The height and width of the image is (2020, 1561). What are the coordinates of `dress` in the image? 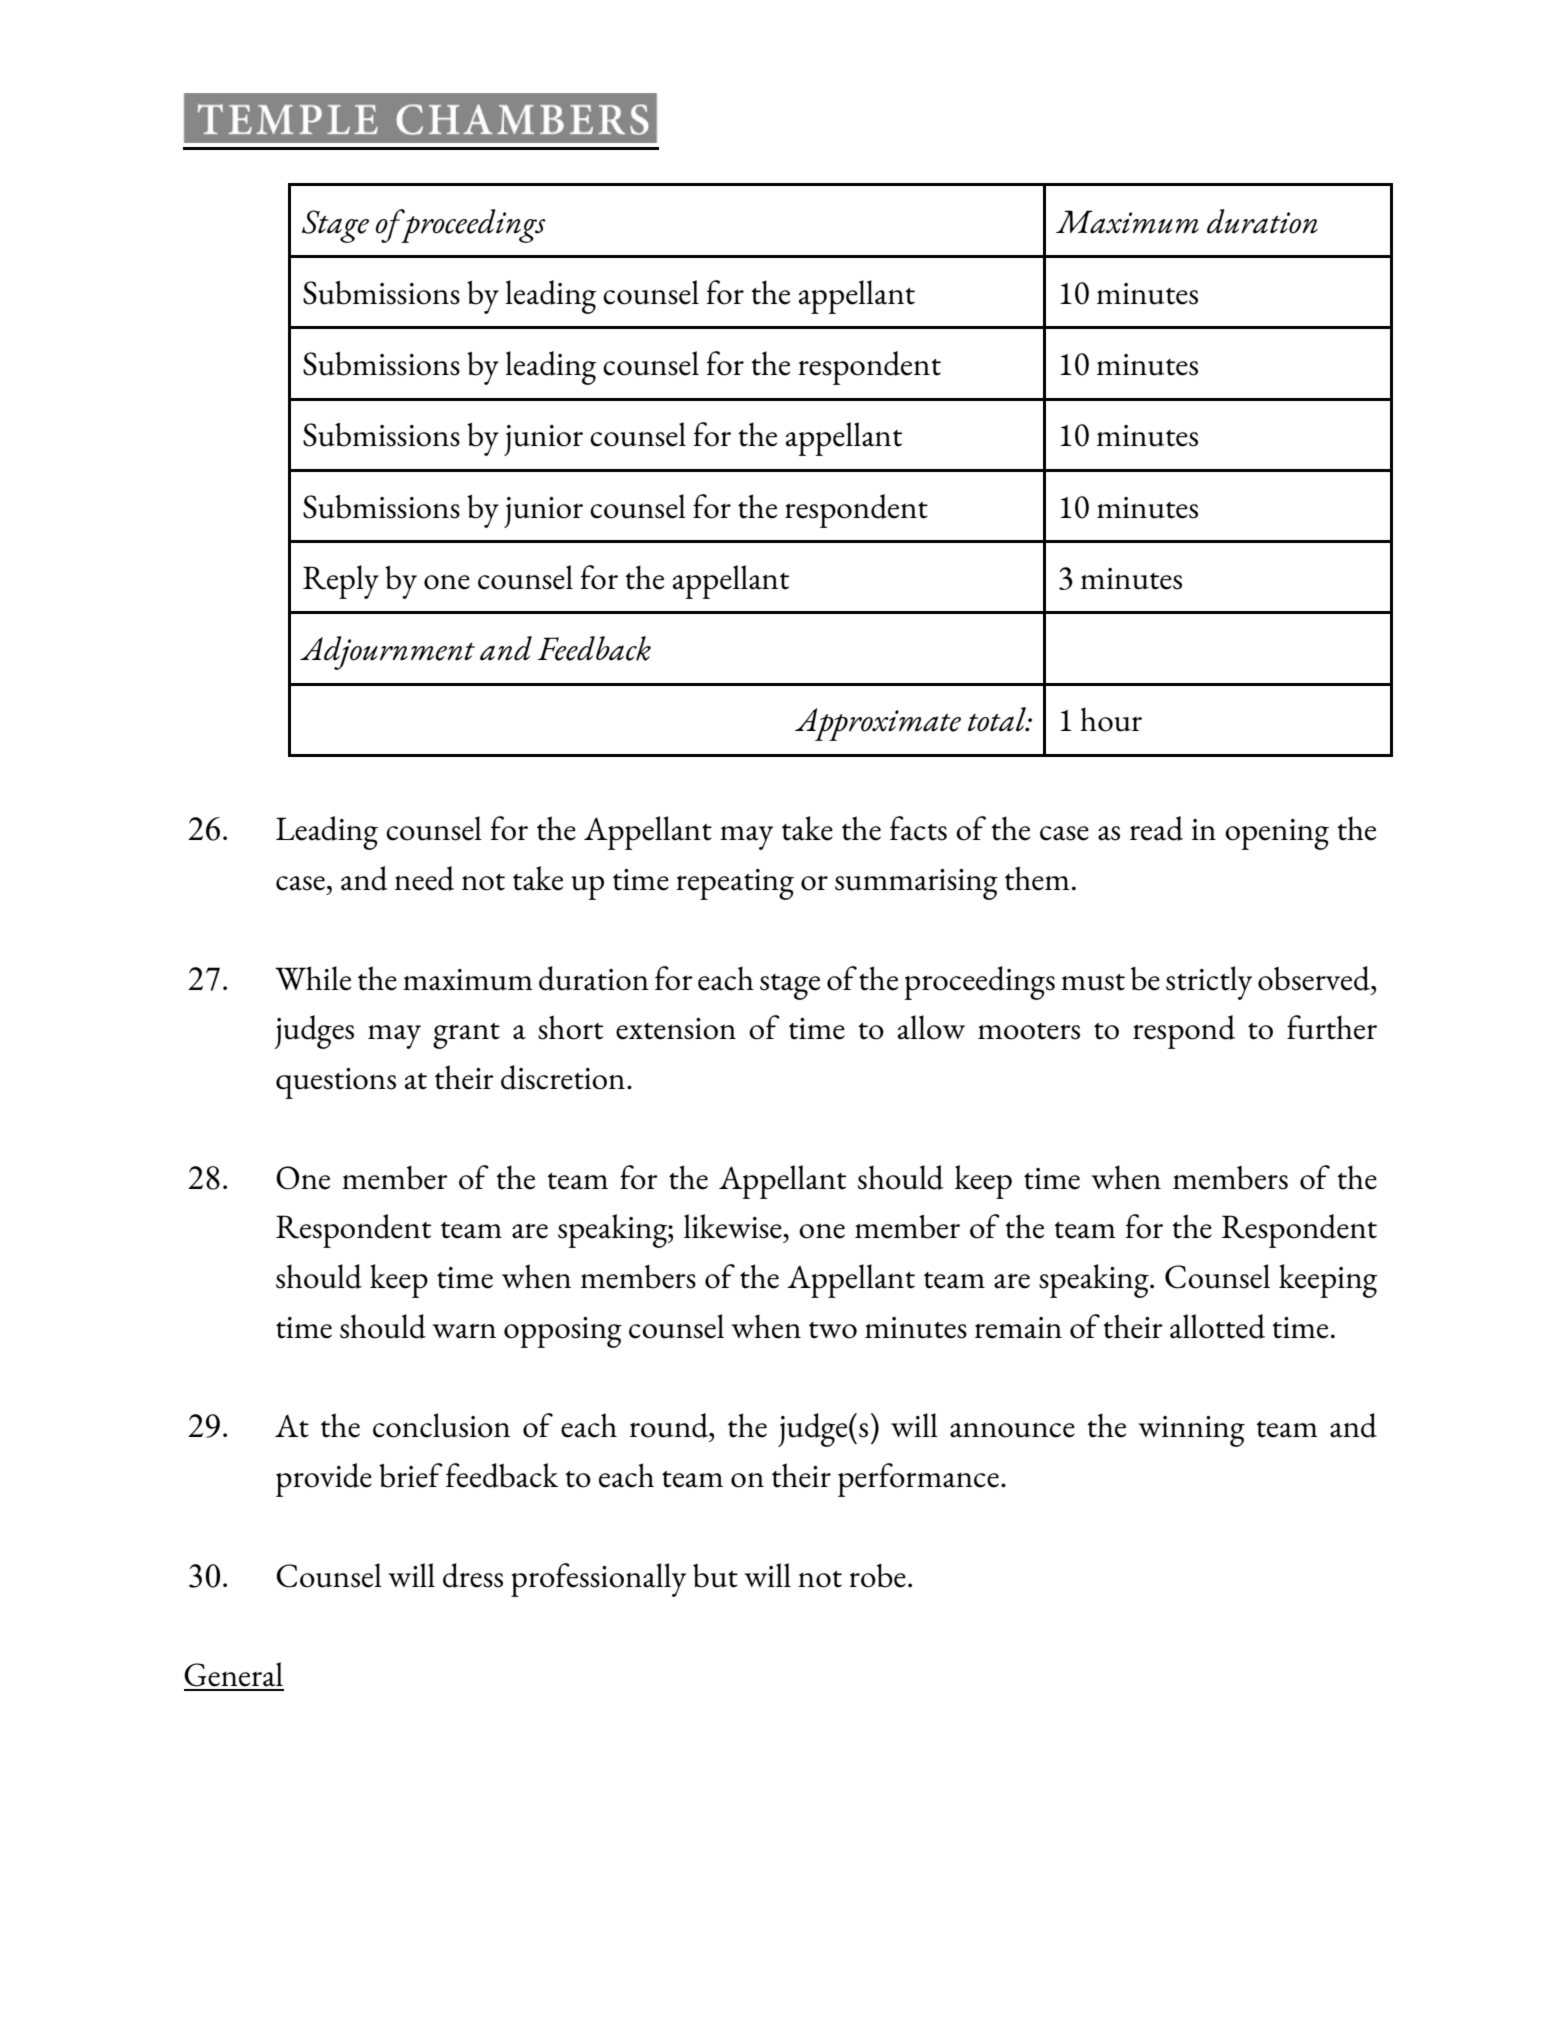 It's located at (473, 1575).
